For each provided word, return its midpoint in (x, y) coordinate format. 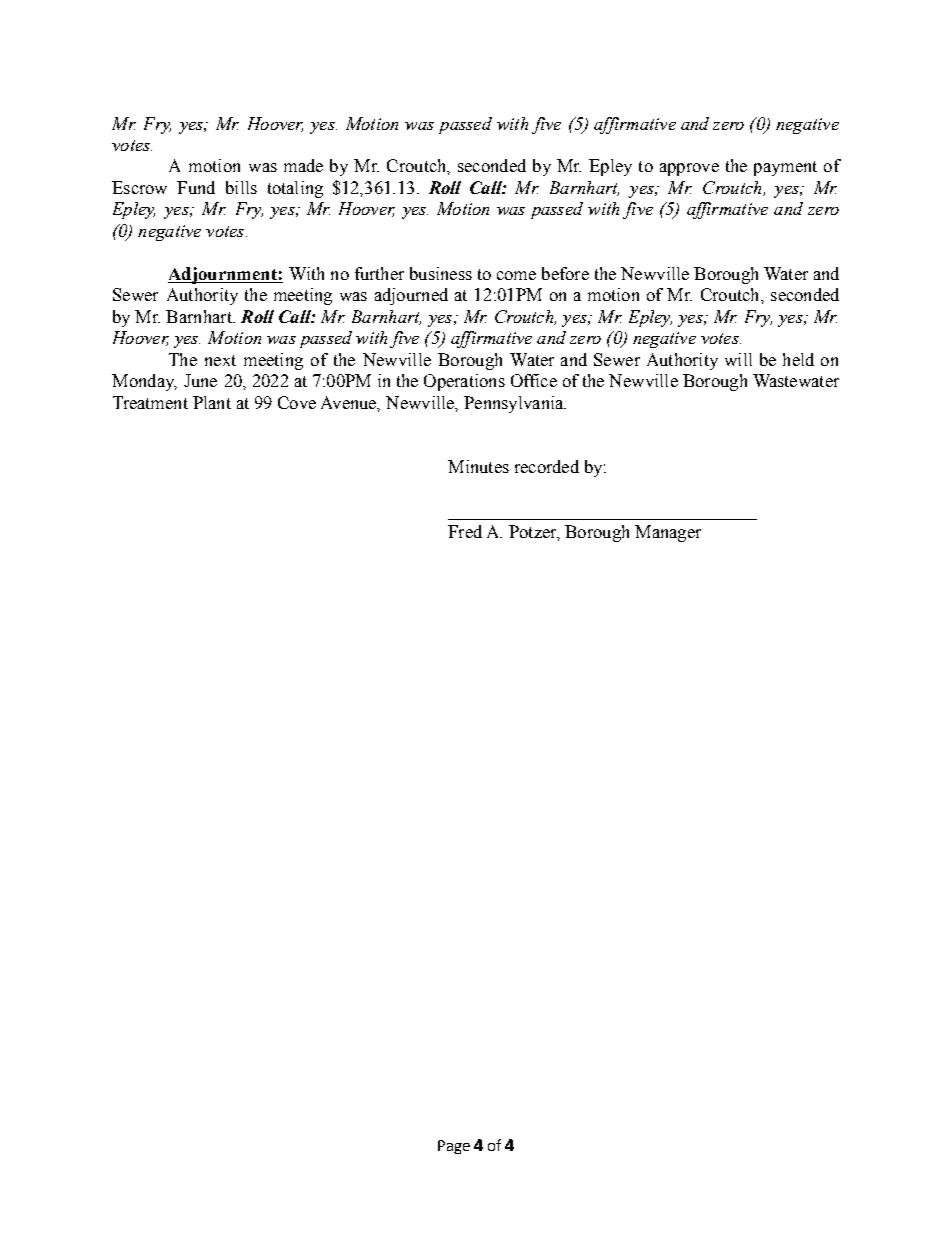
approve (689, 169)
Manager (668, 533)
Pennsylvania (515, 404)
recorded (547, 466)
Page (454, 1147)
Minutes (478, 466)
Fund (196, 187)
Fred (465, 531)
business (441, 273)
